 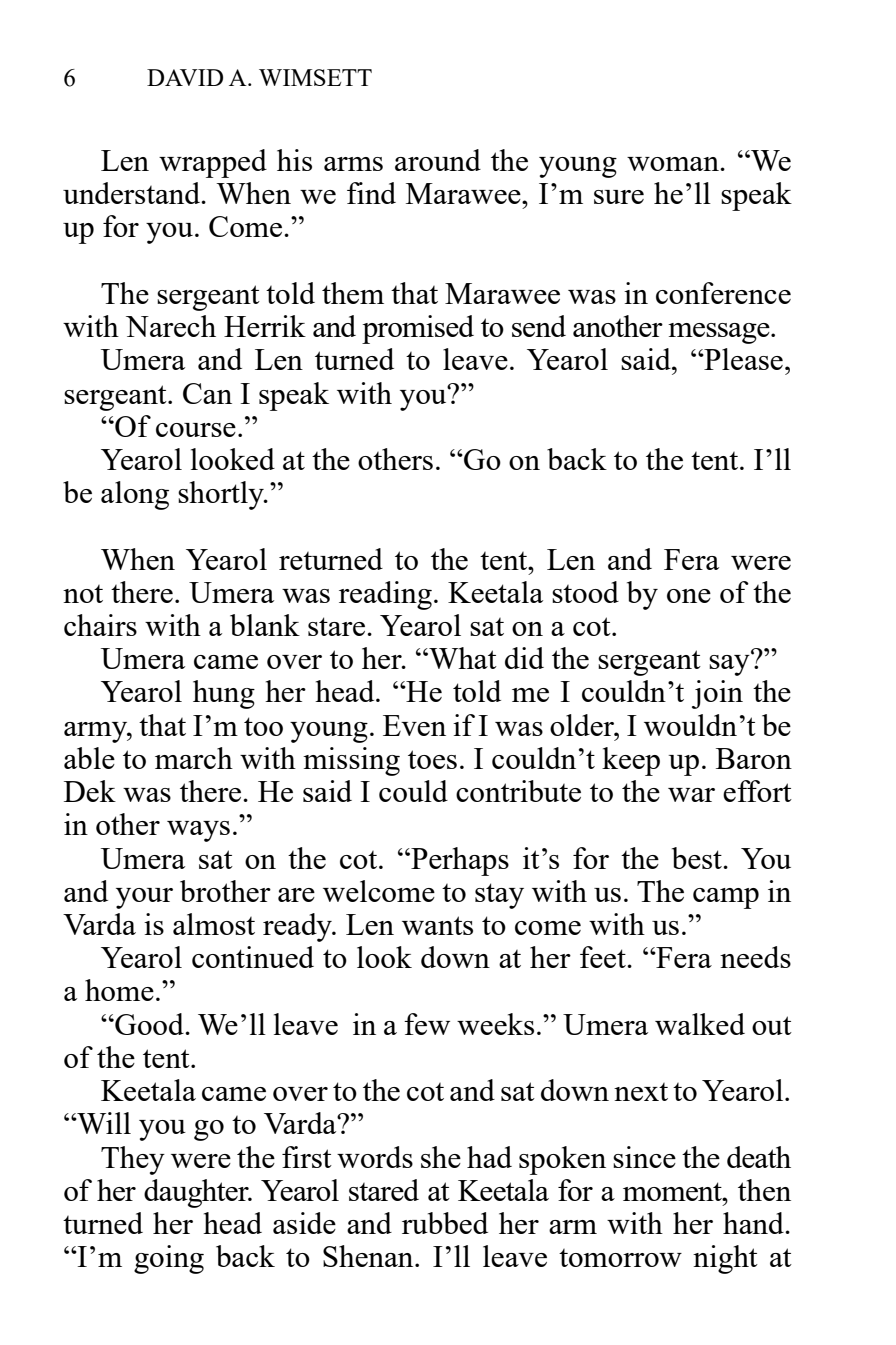 I want to click on wants, so click(x=437, y=925).
